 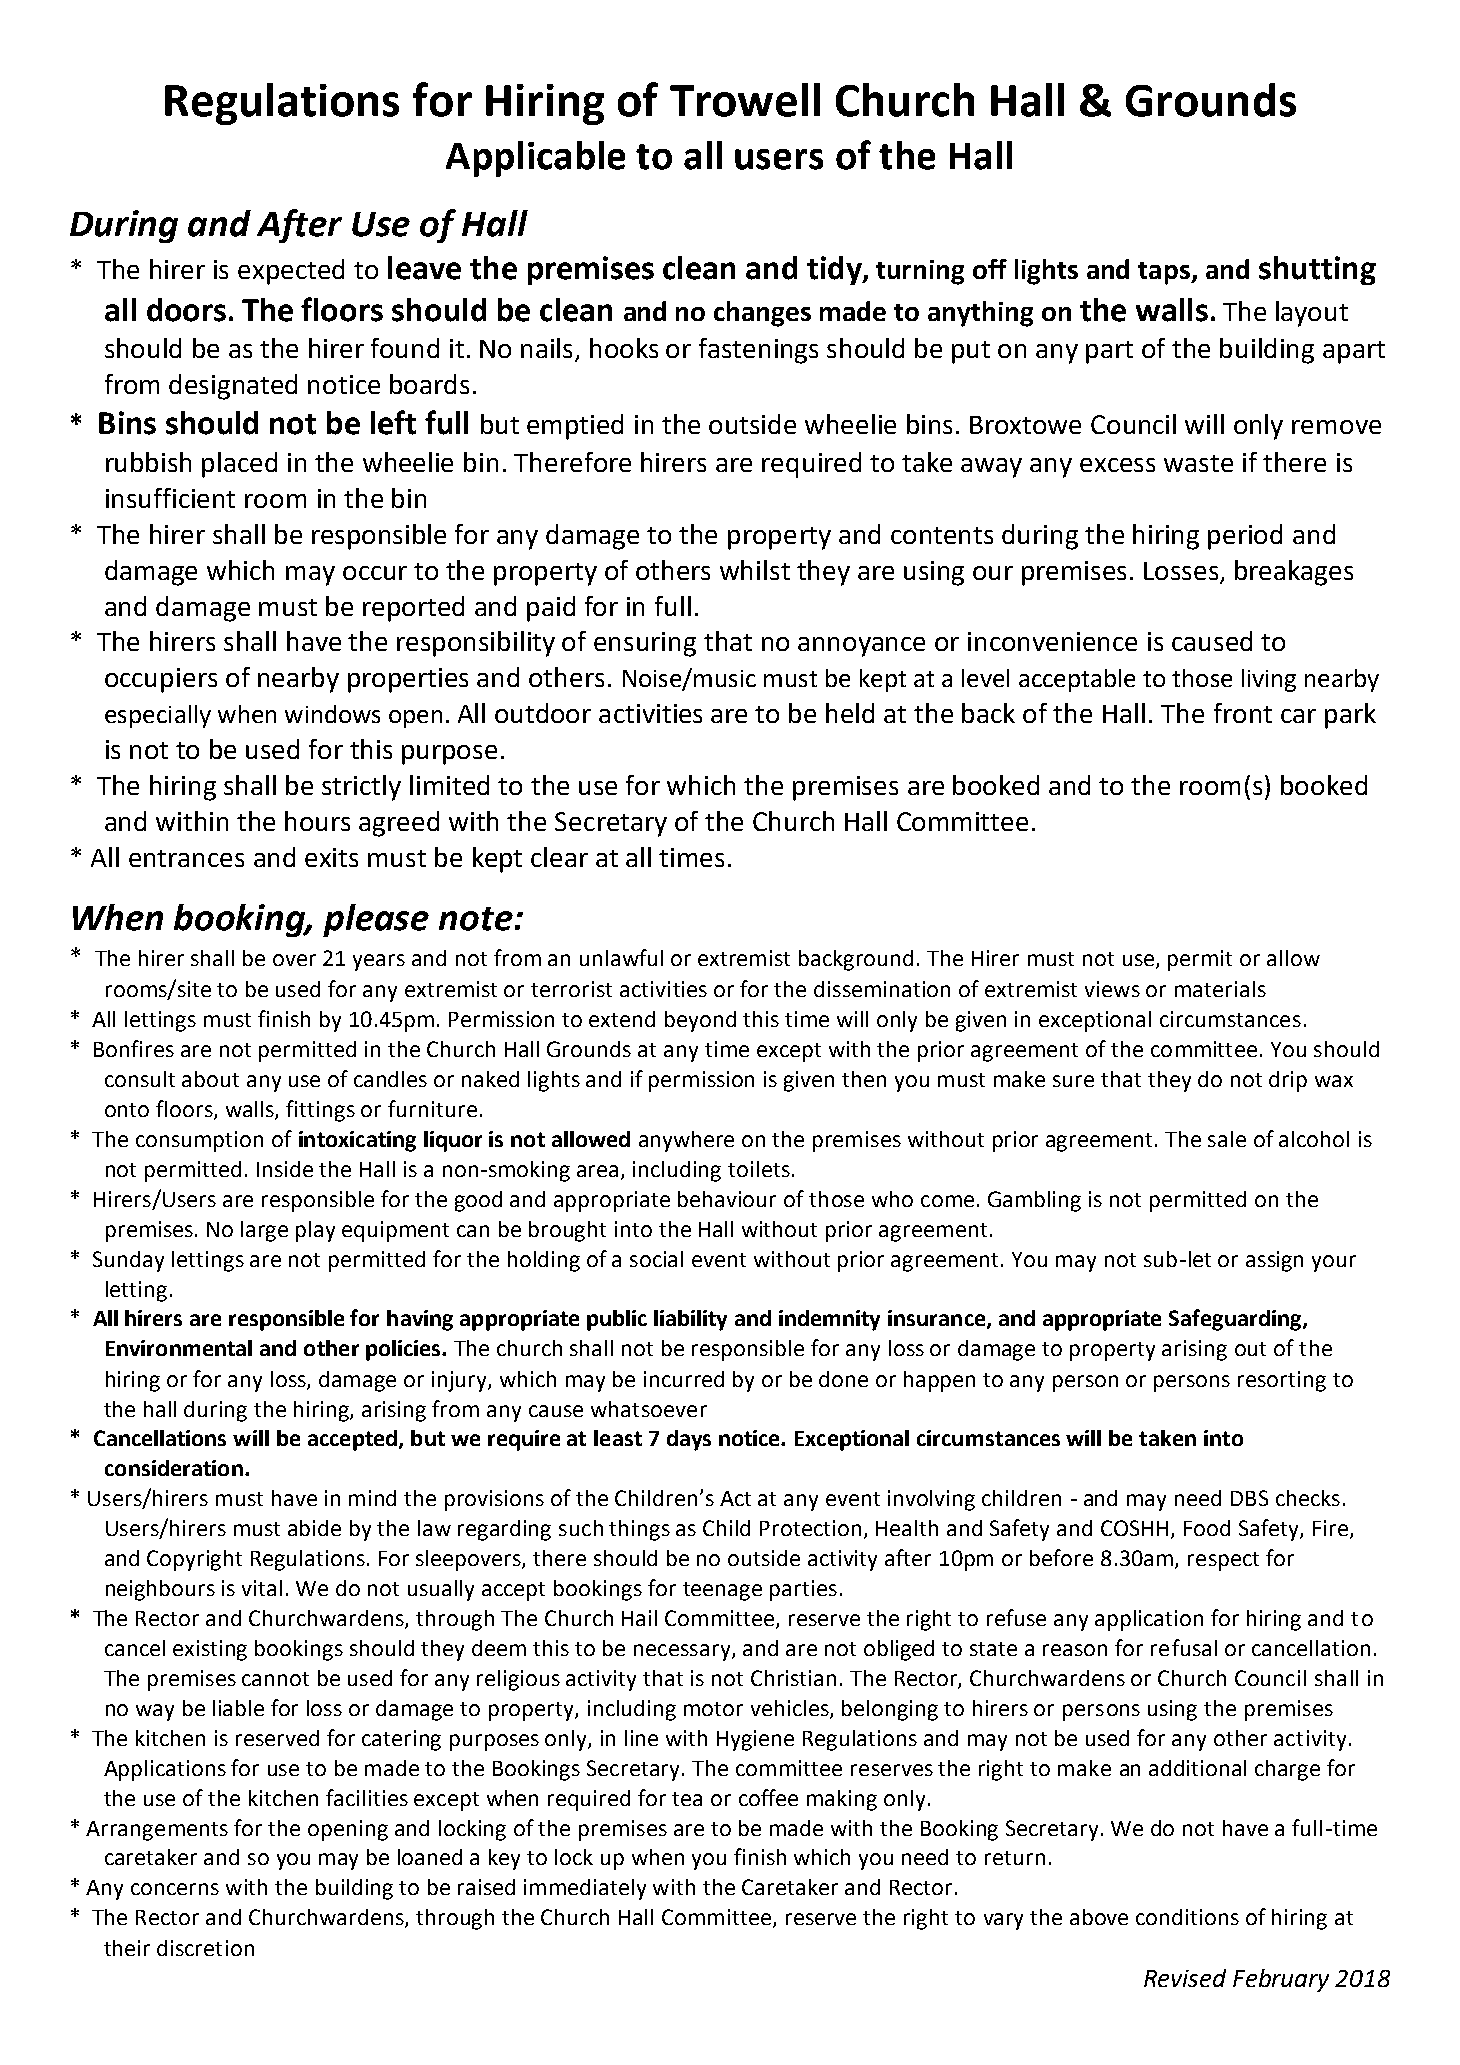 What do you see at coordinates (745, 100) in the screenshot?
I see `Trowell` at bounding box center [745, 100].
